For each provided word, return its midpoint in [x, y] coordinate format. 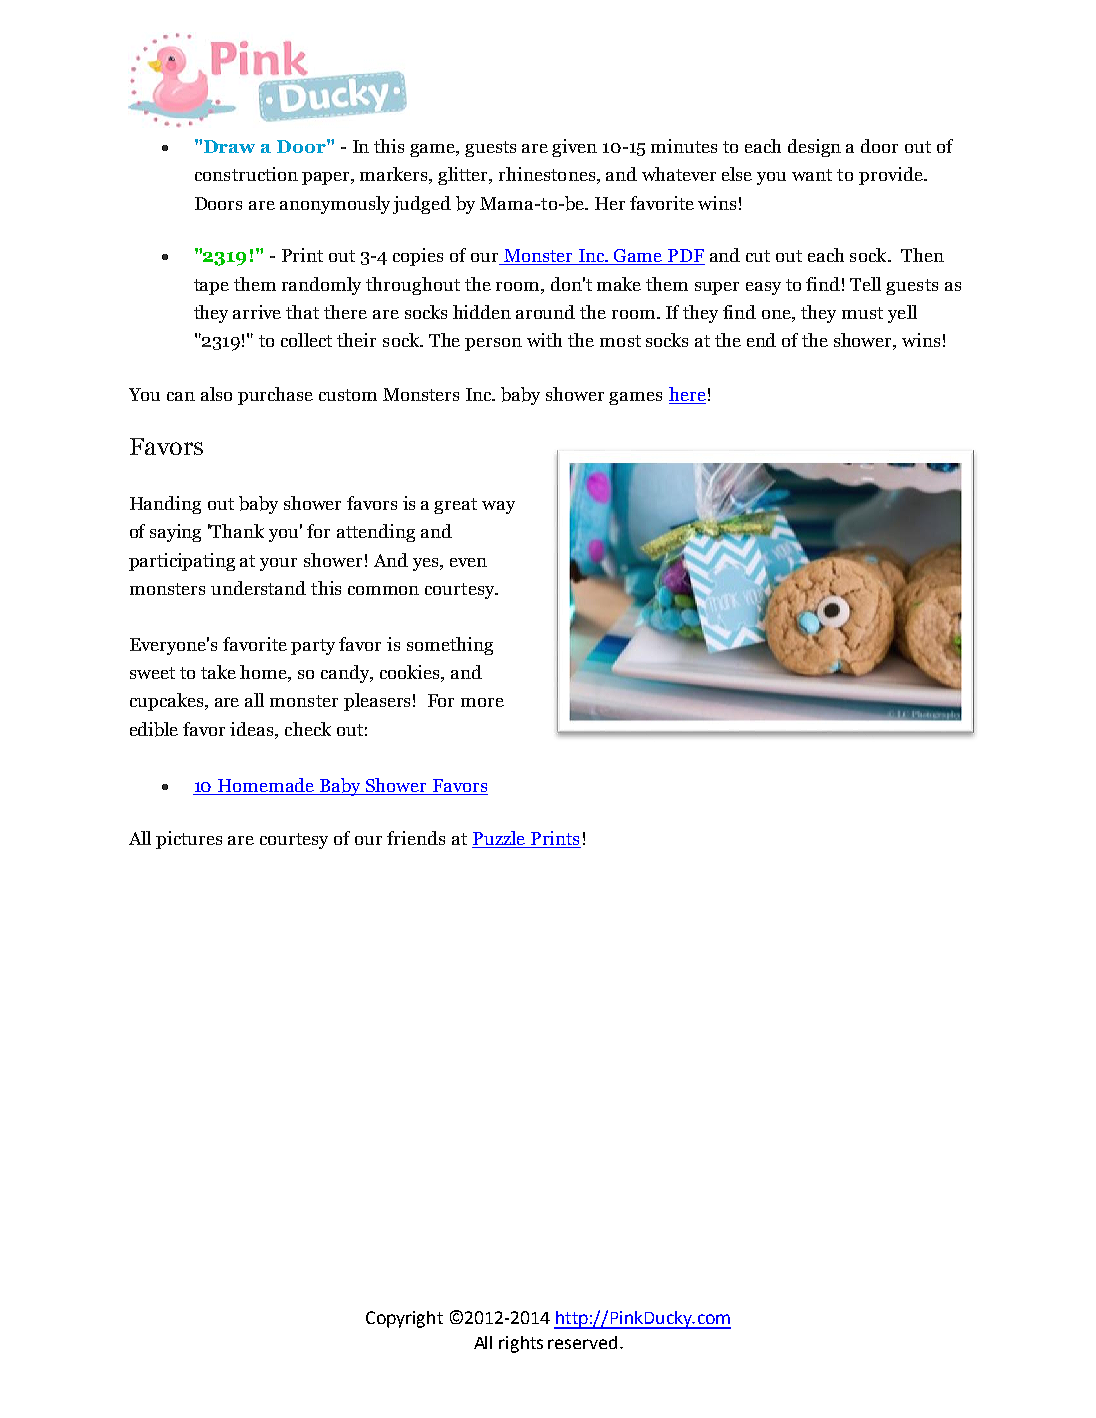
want [812, 175]
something [450, 646]
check [308, 729]
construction [246, 174]
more [482, 702]
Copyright [404, 1319]
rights [521, 1344]
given [574, 148]
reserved [582, 1342]
